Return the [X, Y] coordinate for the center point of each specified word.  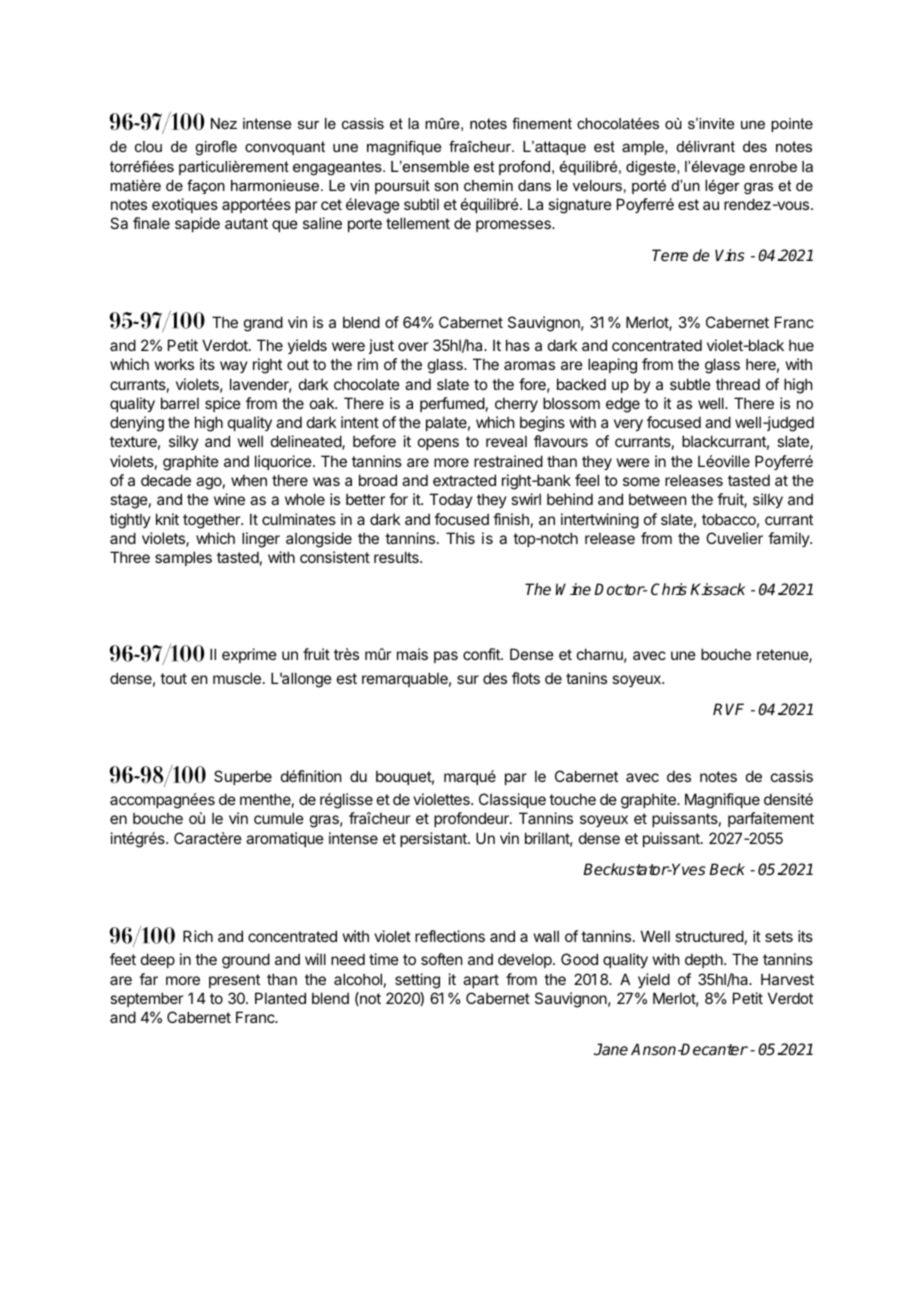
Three [130, 557]
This [460, 538]
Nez [224, 123]
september [146, 999]
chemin [488, 185]
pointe [792, 125]
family [789, 539]
